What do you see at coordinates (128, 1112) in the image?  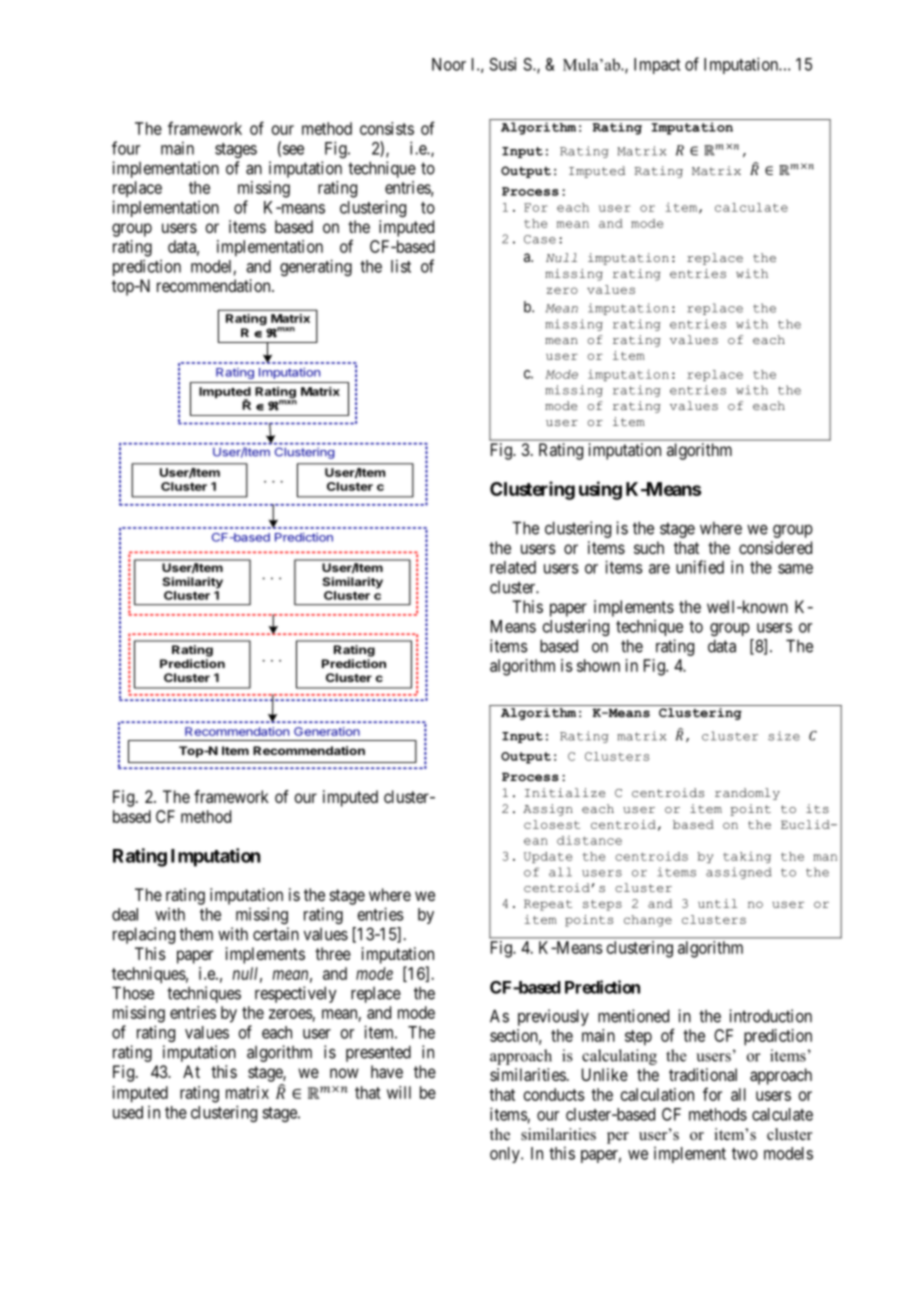 I see `used` at bounding box center [128, 1112].
